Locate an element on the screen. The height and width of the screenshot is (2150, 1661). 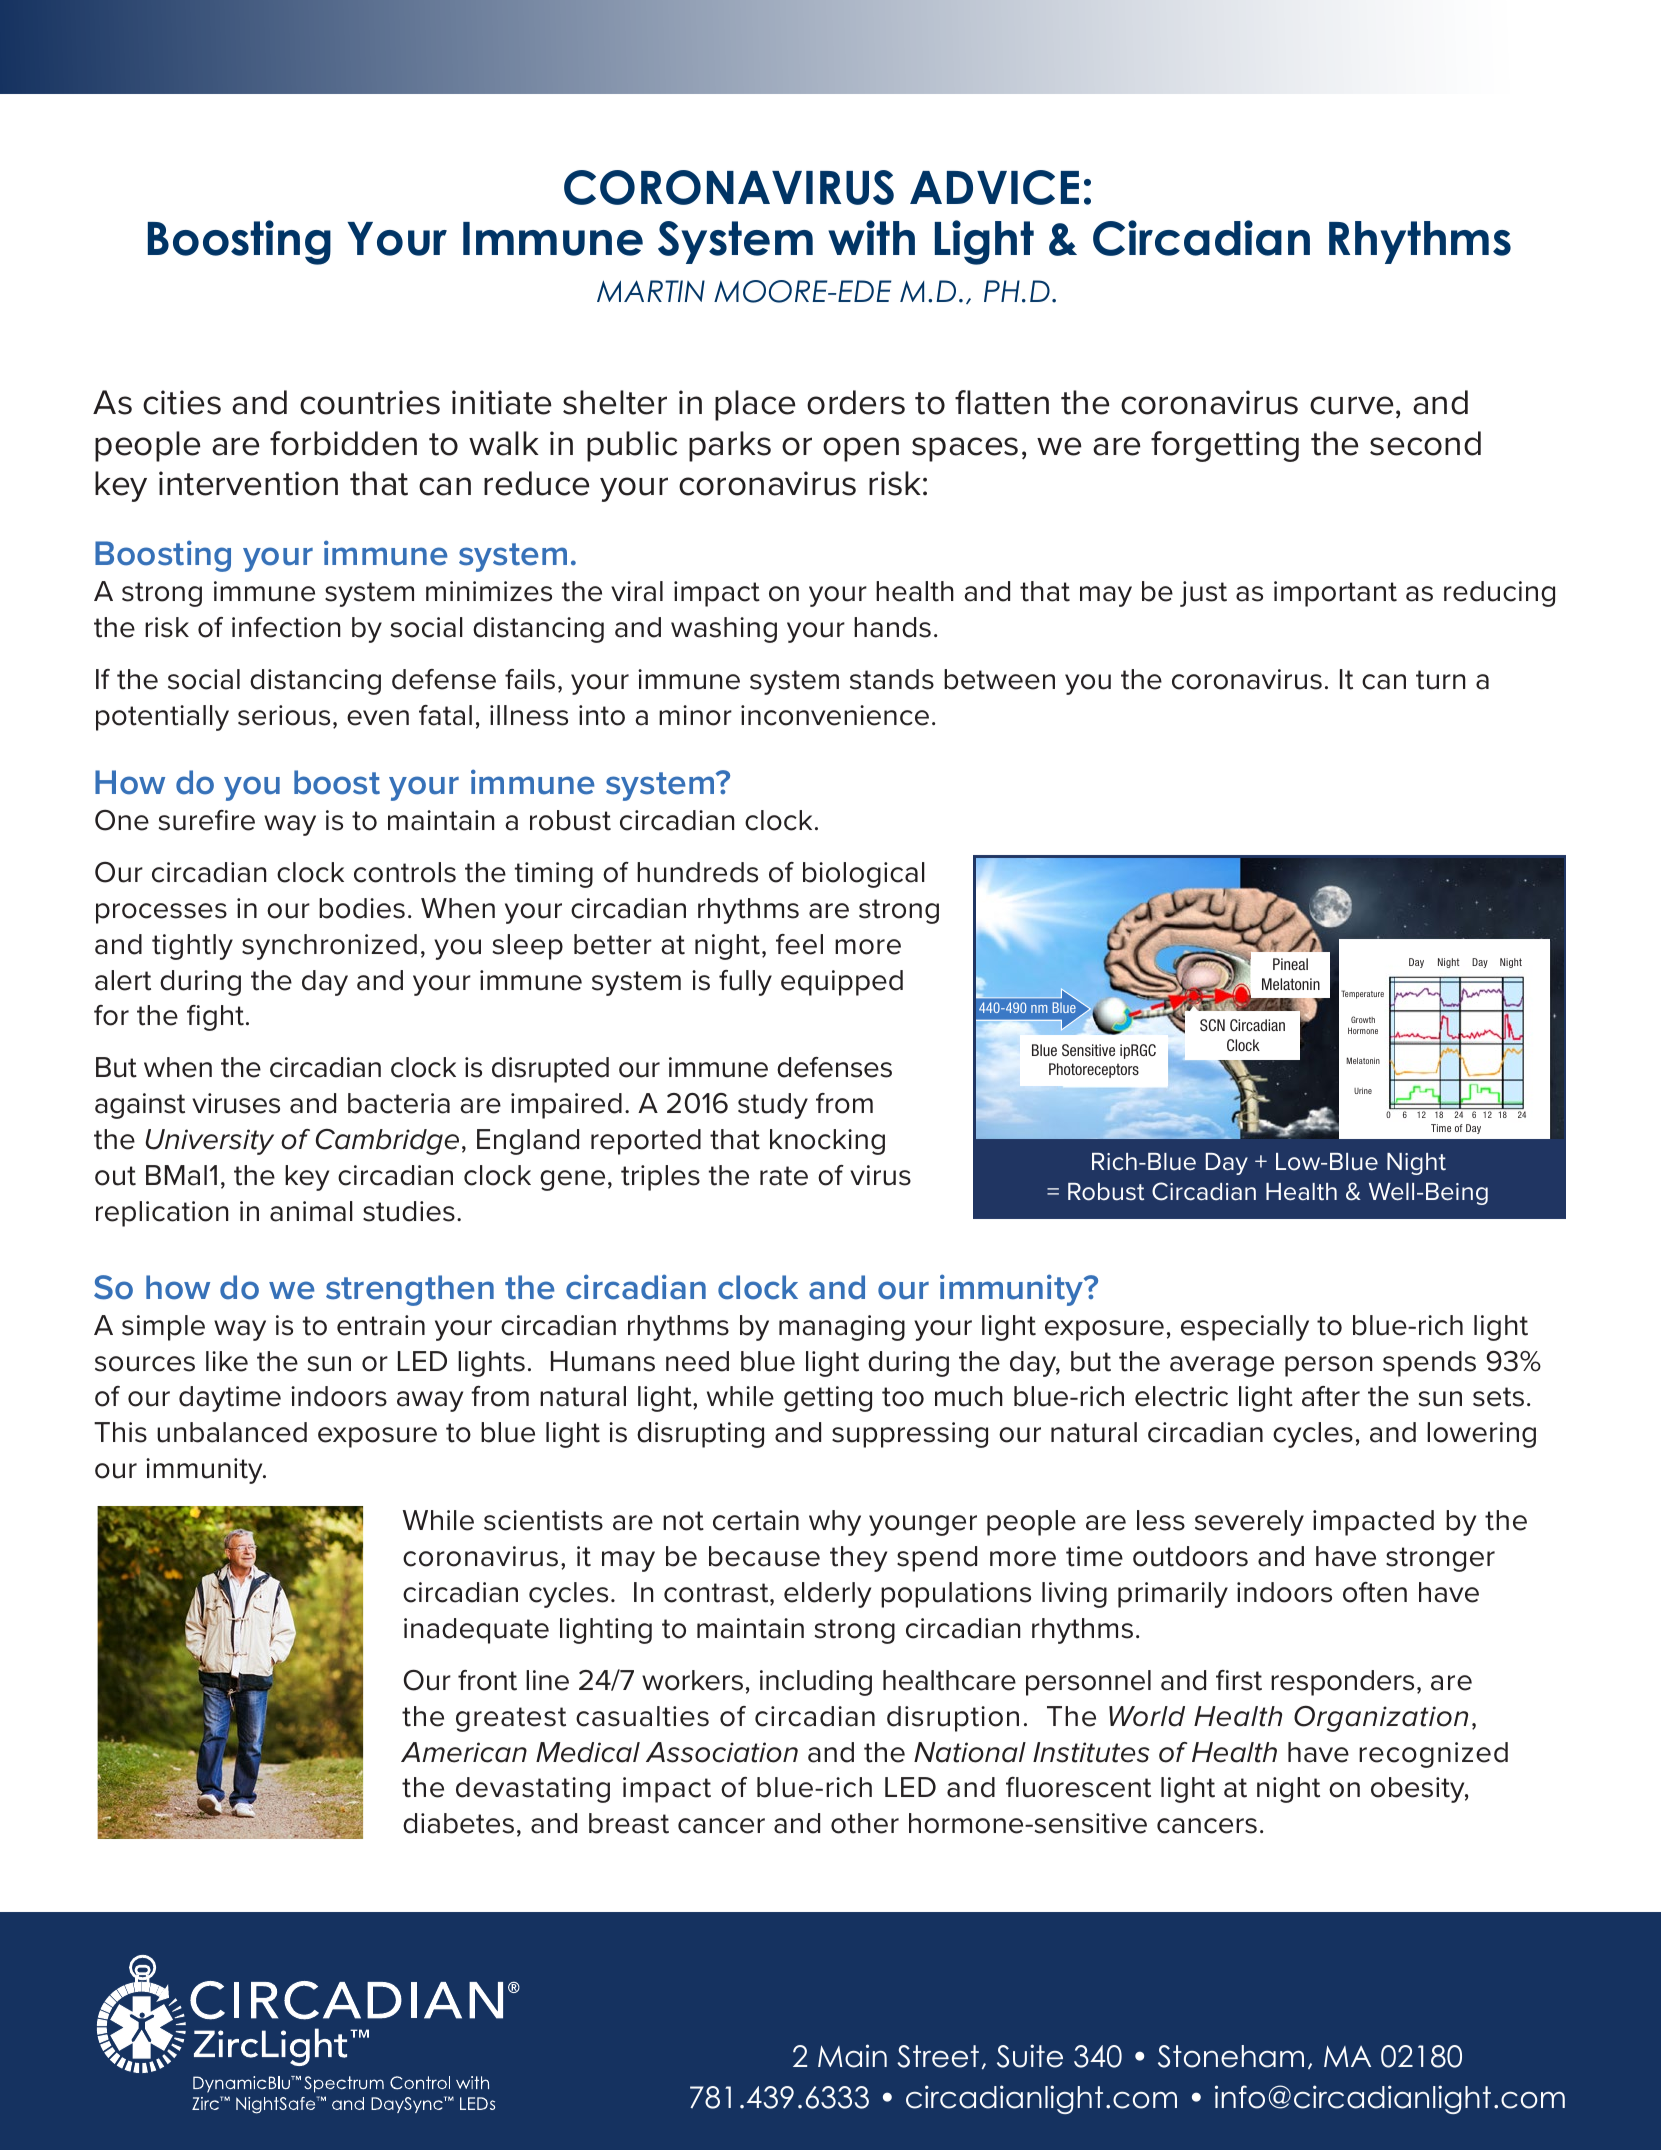
countries is located at coordinates (370, 402).
